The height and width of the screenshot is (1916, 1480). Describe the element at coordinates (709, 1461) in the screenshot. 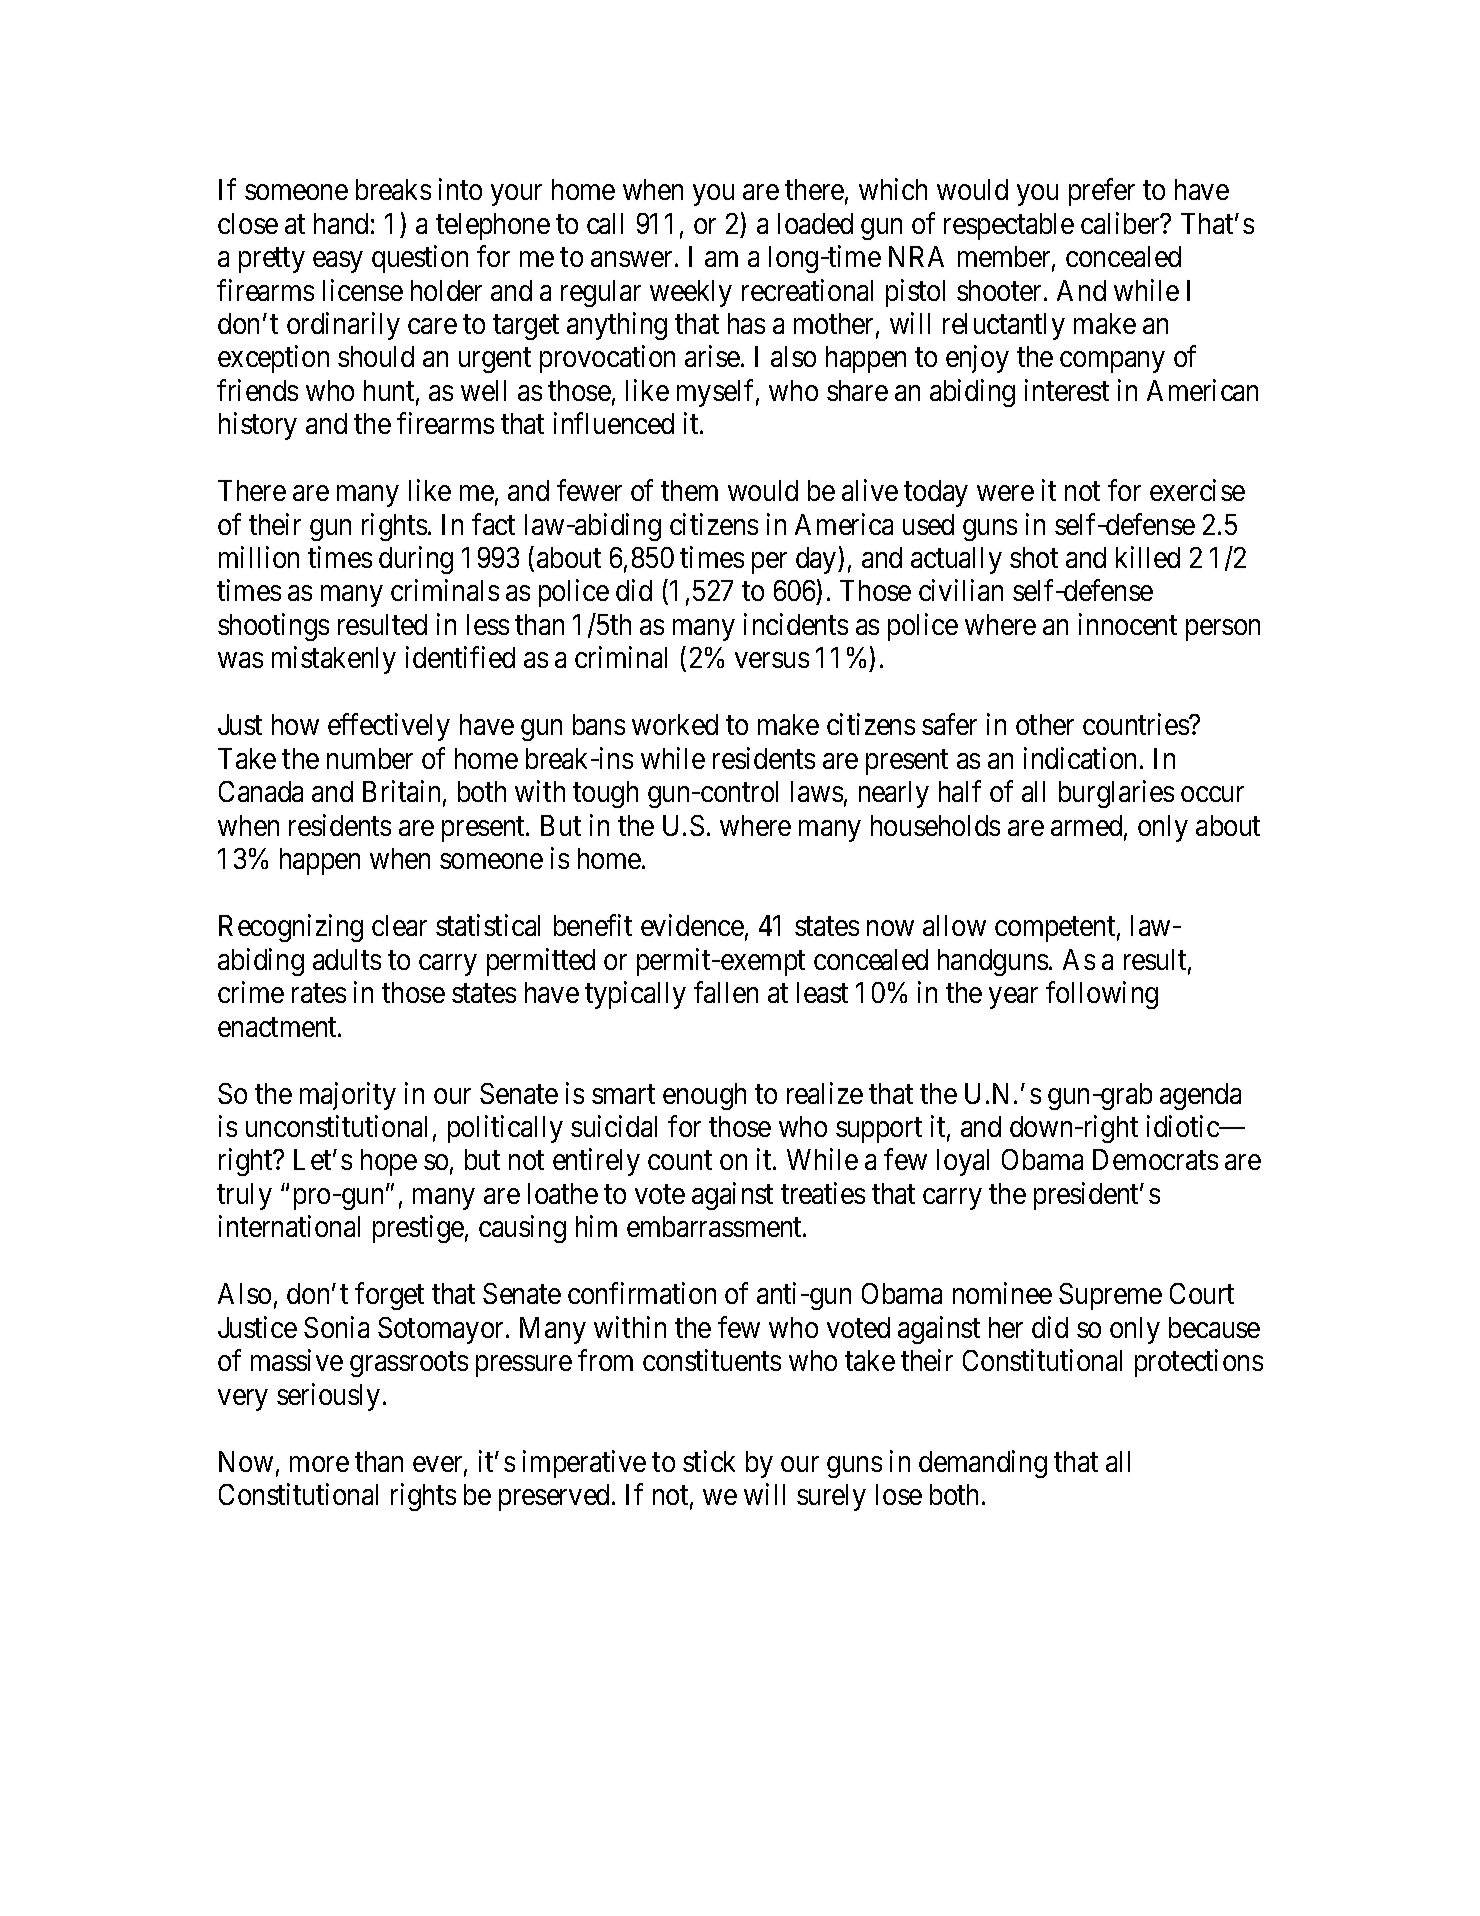

I see `stick` at that location.
